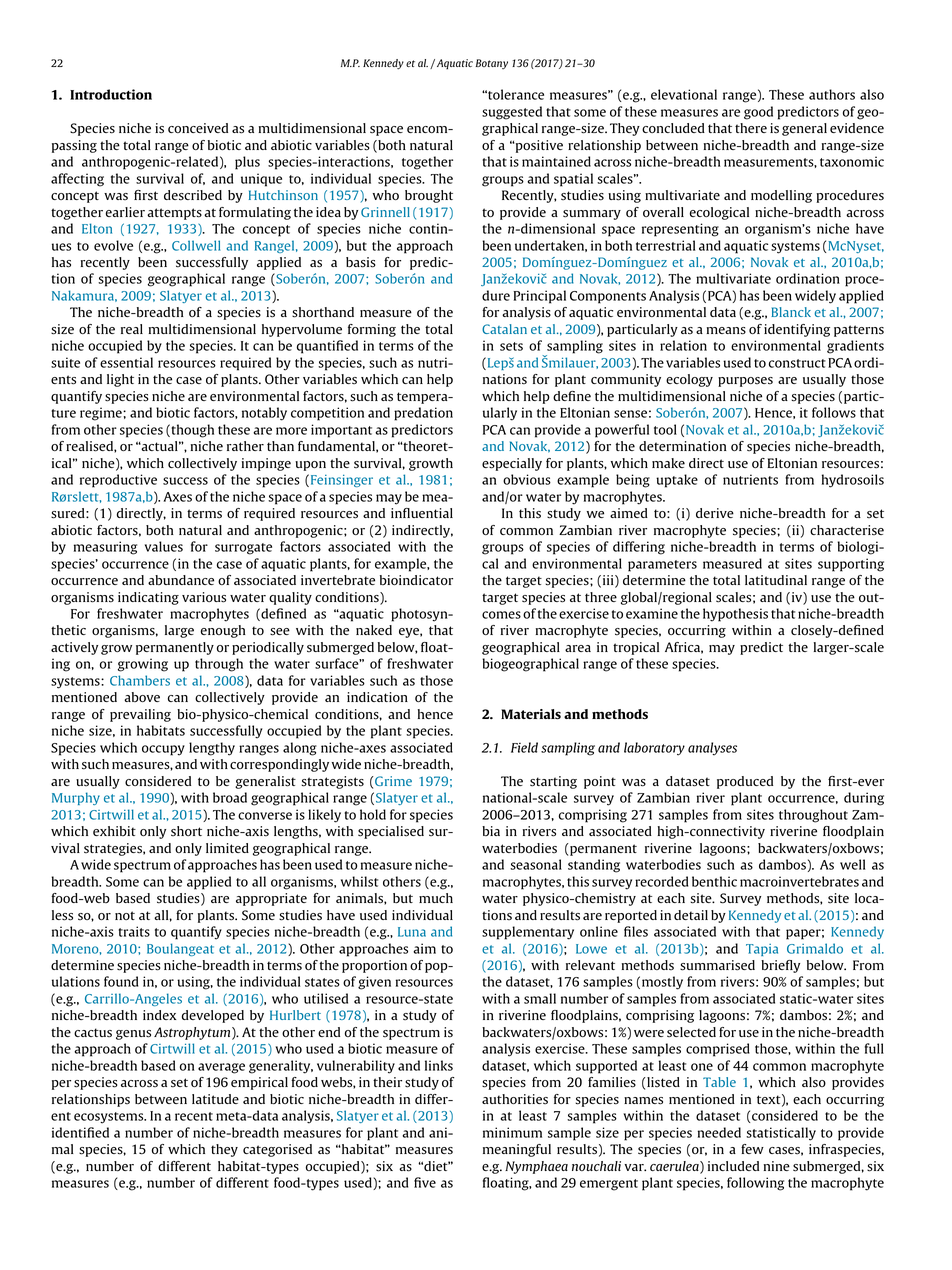  Describe the element at coordinates (517, 1150) in the image. I see `meaningful` at that location.
